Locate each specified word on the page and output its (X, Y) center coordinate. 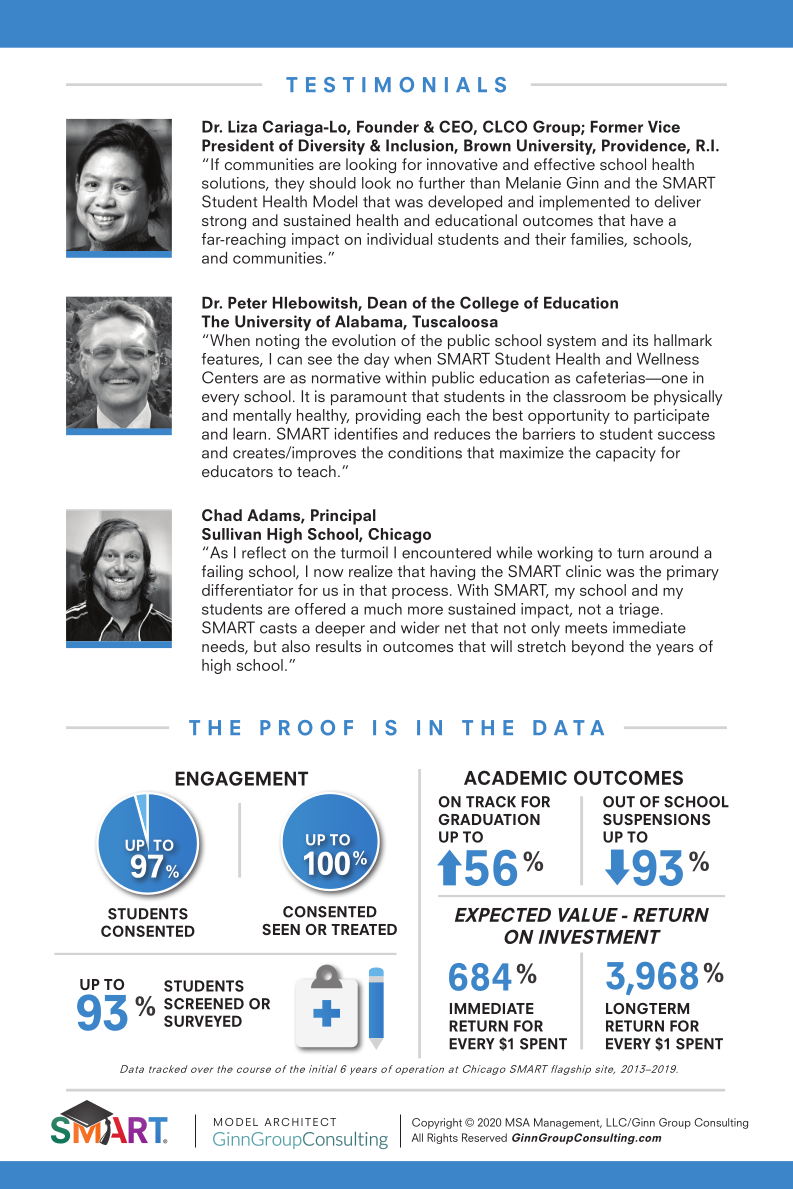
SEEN (281, 929)
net (455, 628)
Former (617, 127)
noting (277, 341)
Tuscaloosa (455, 321)
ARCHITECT (300, 1122)
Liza (242, 127)
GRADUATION (489, 819)
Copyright (437, 1123)
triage (639, 610)
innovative (462, 164)
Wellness (668, 359)
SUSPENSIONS (656, 819)
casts (278, 628)
